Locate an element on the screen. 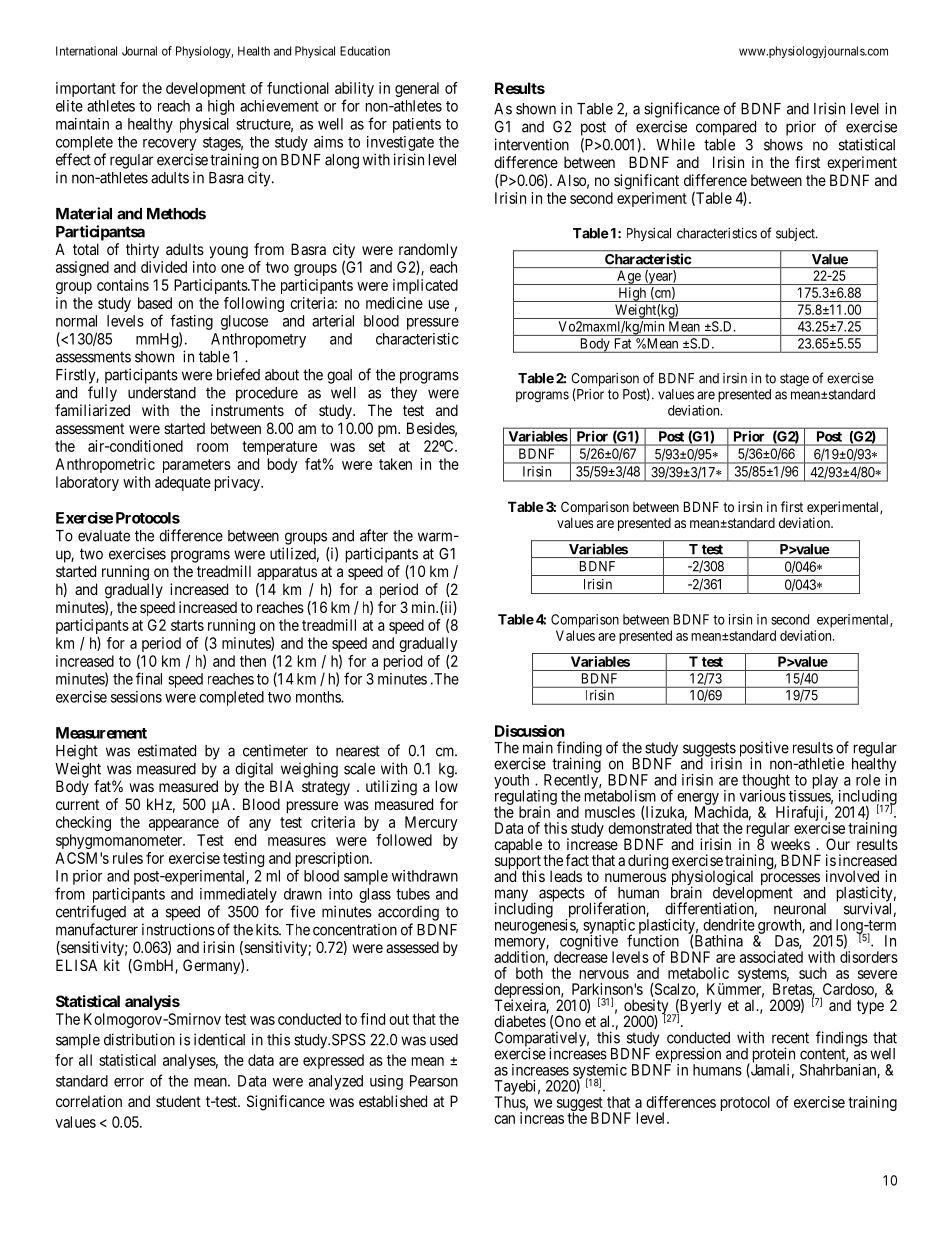 The height and width of the screenshot is (1233, 952). Discussion is located at coordinates (530, 731).
